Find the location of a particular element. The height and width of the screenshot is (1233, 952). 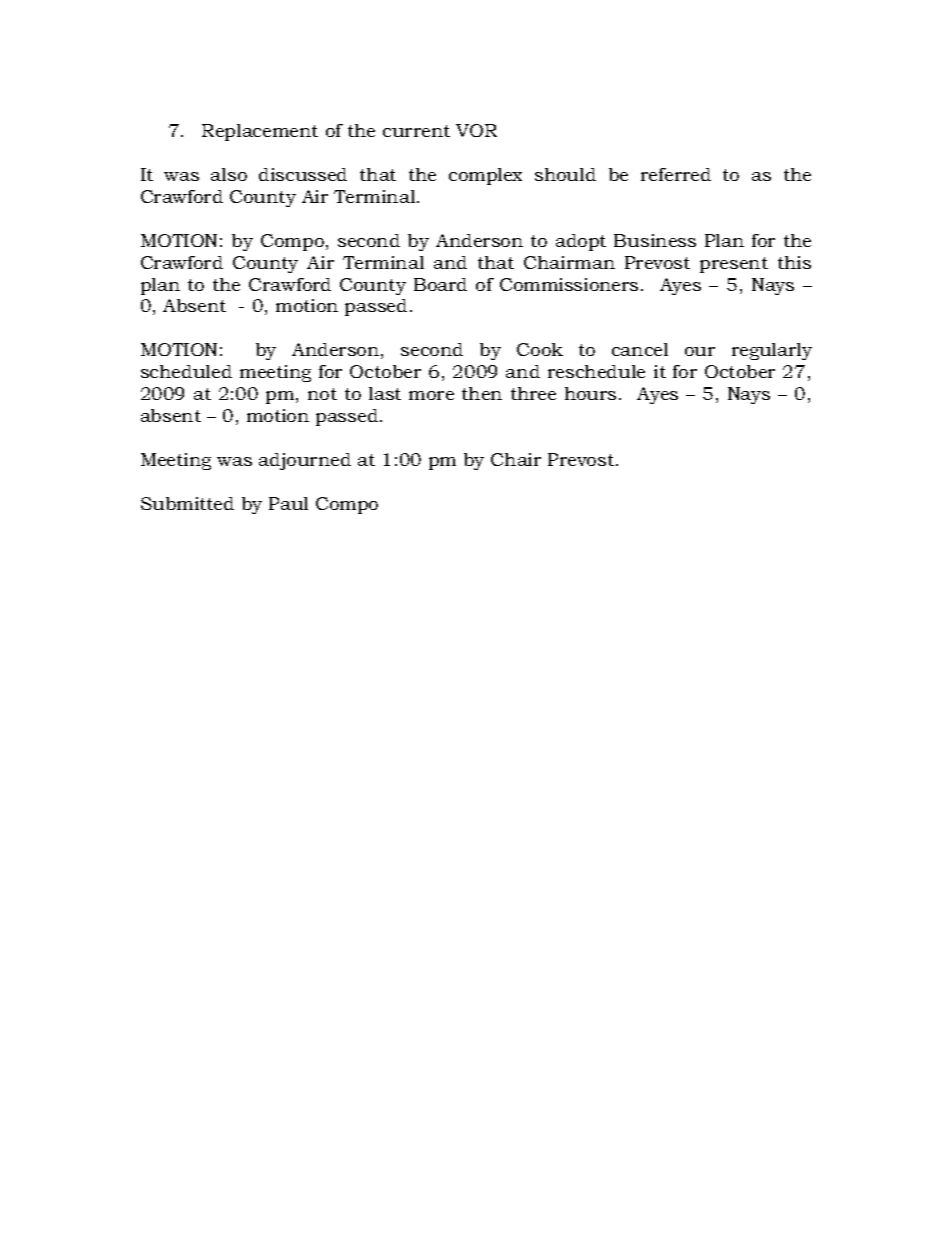

Replacement is located at coordinates (260, 132).
